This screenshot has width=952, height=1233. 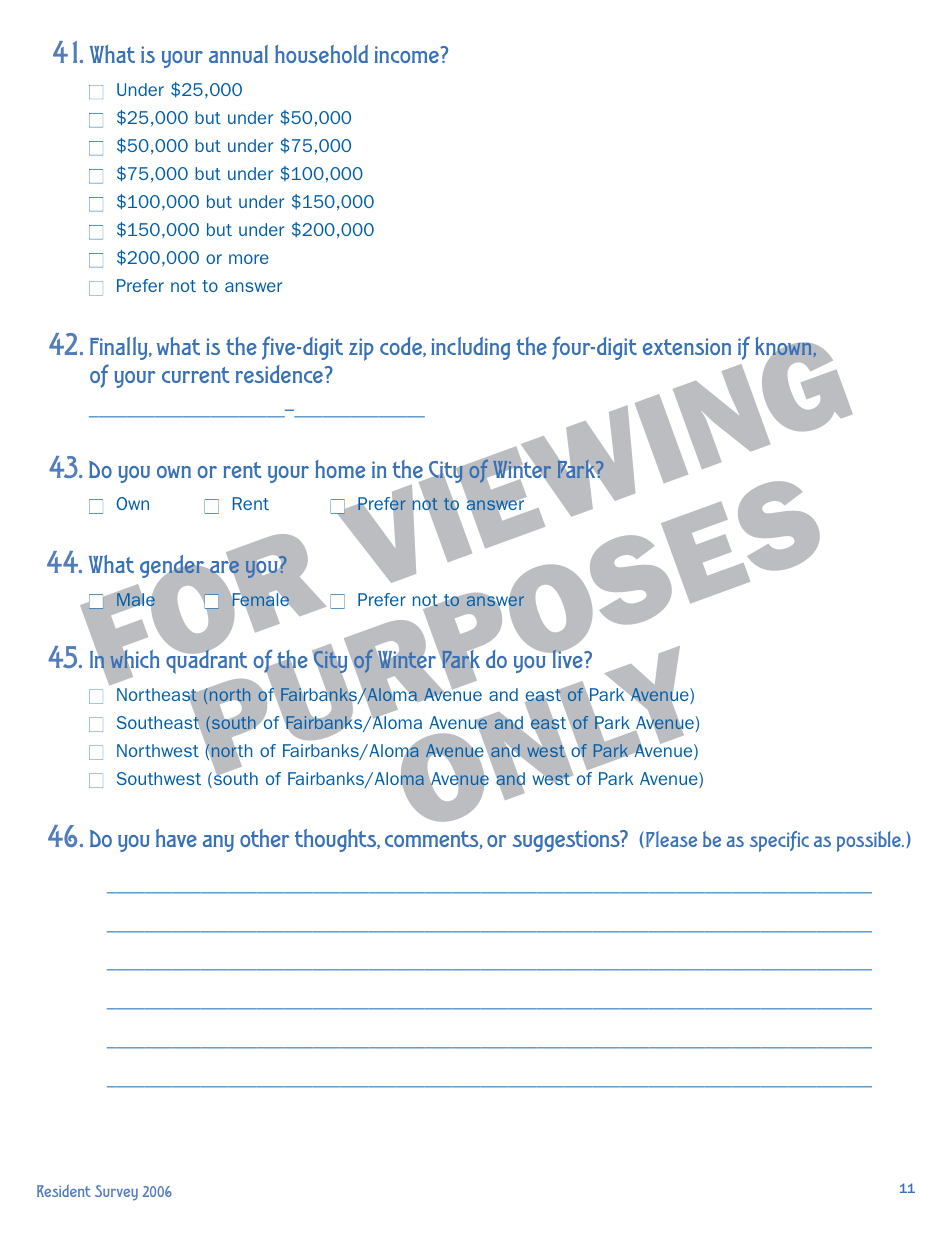 What do you see at coordinates (671, 839) in the screenshot?
I see `Please` at bounding box center [671, 839].
